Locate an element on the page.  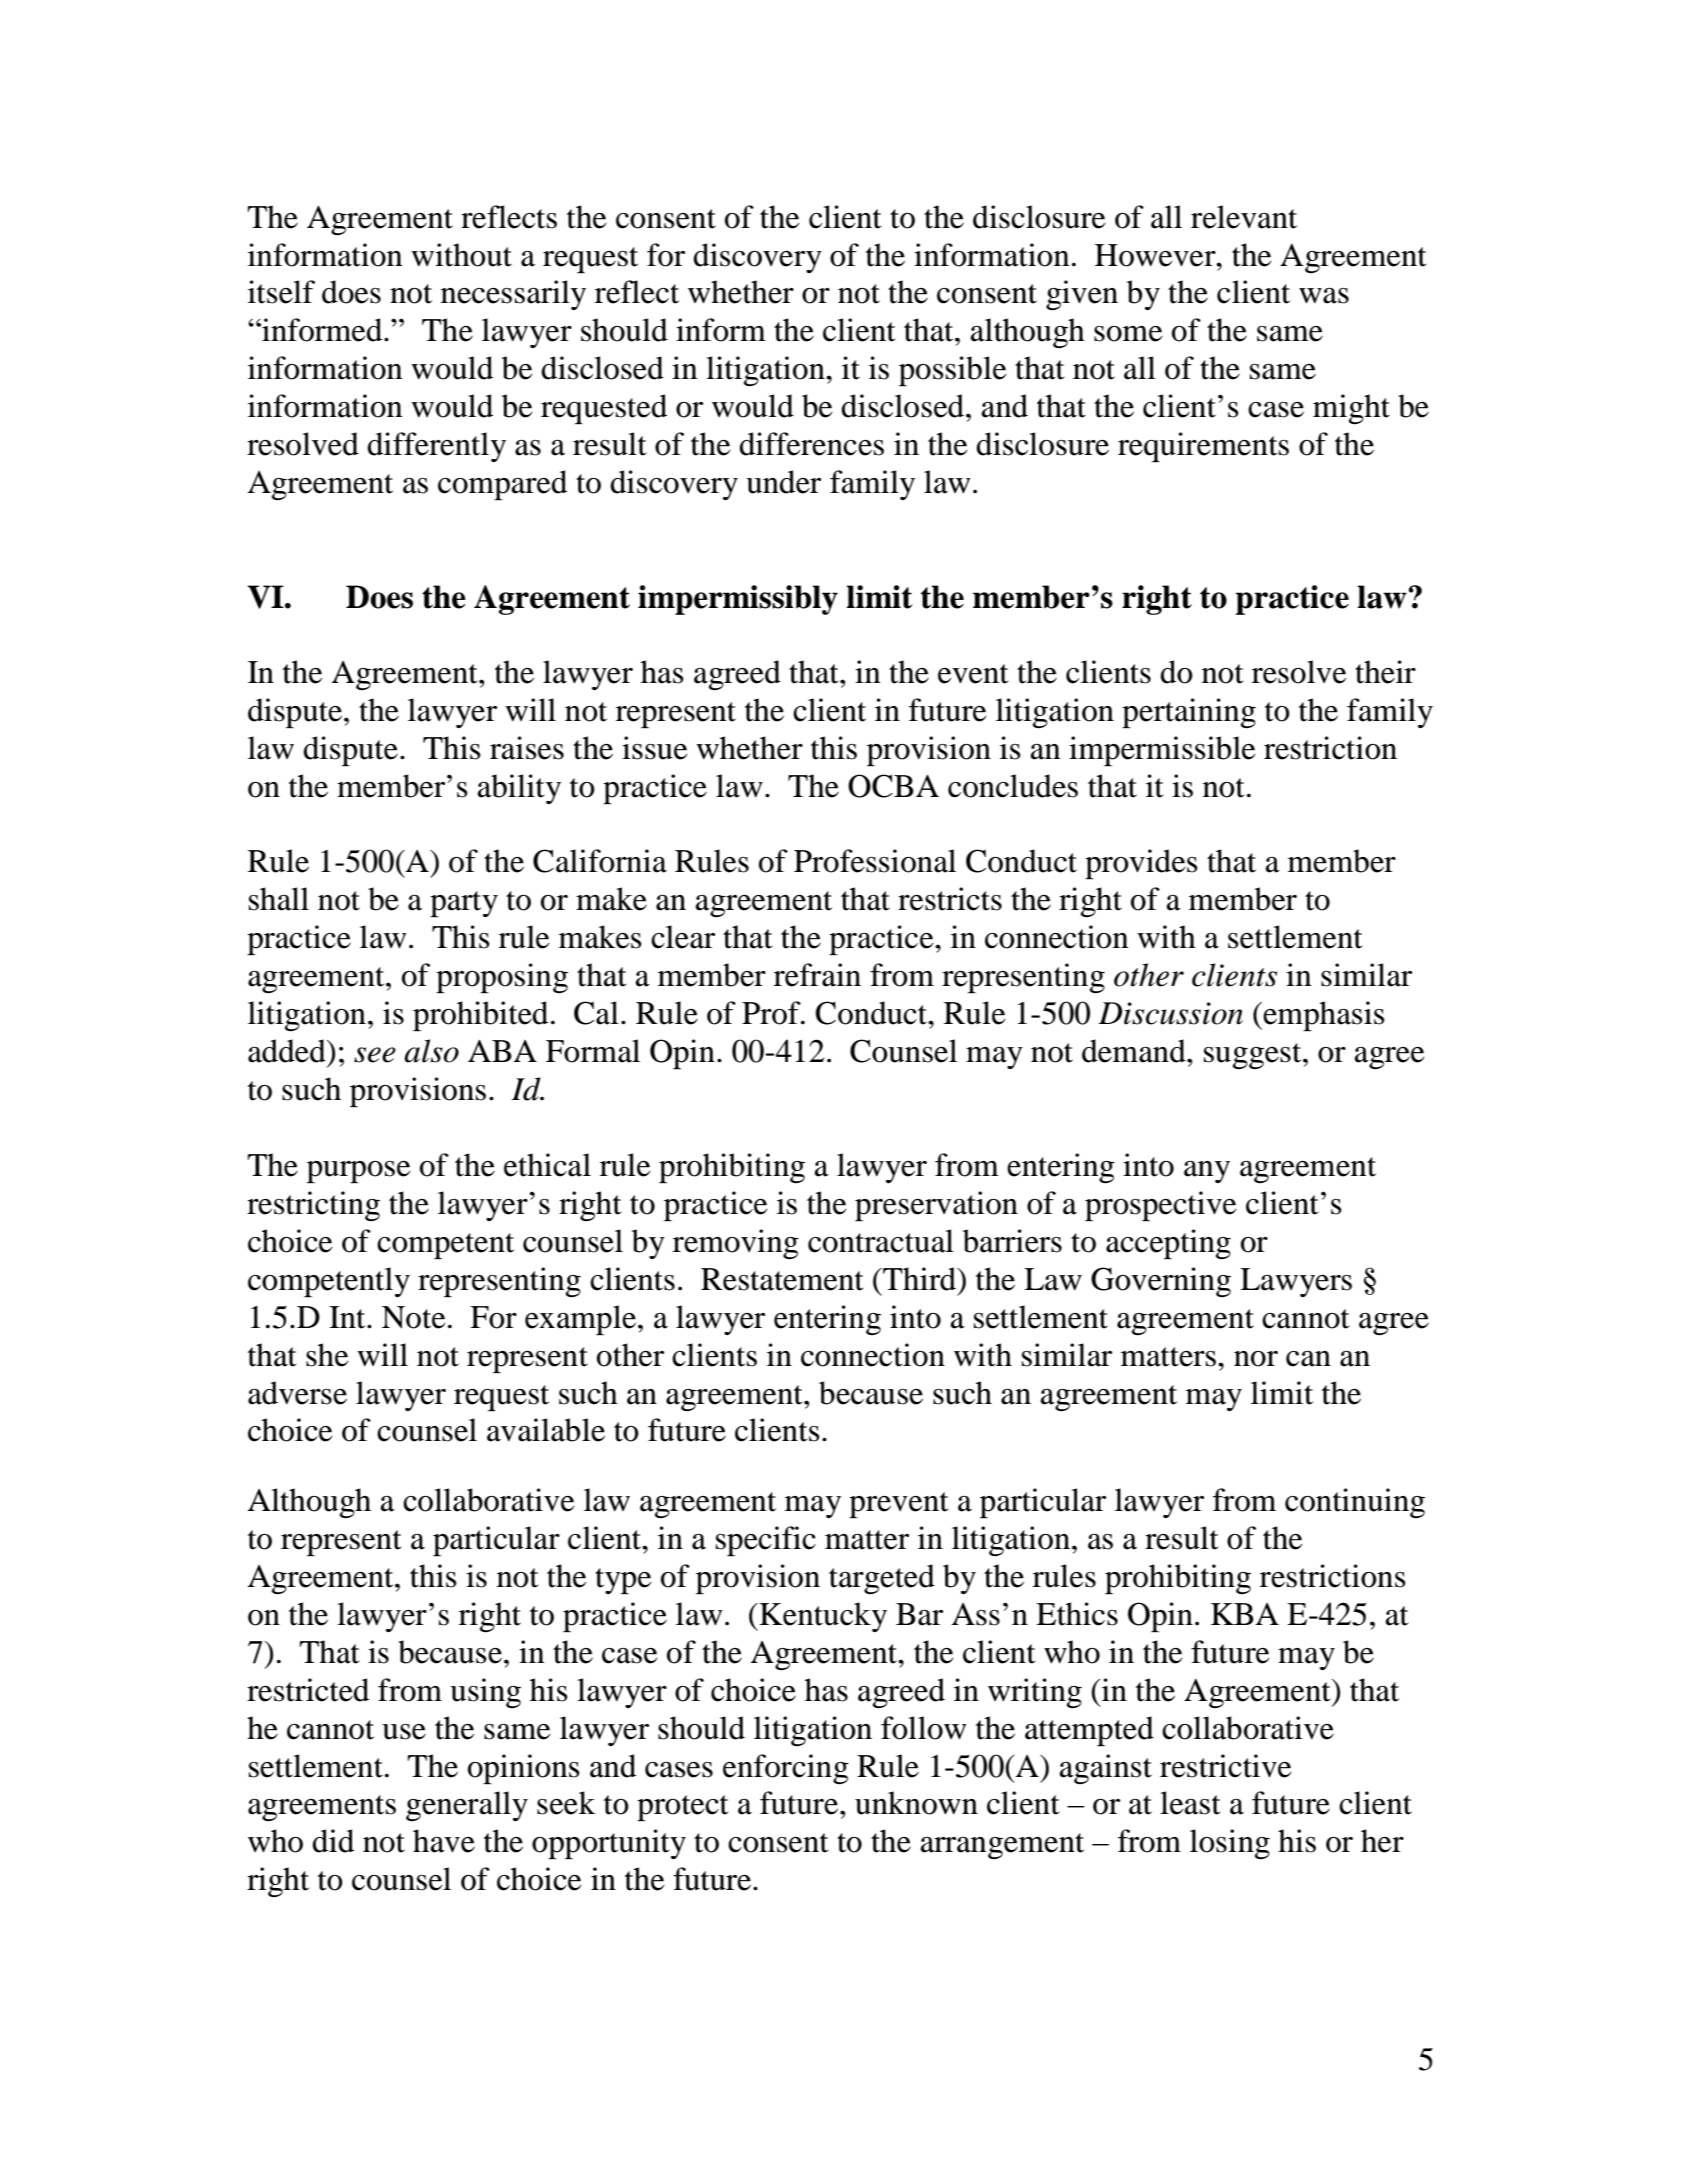
possible is located at coordinates (952, 371).
